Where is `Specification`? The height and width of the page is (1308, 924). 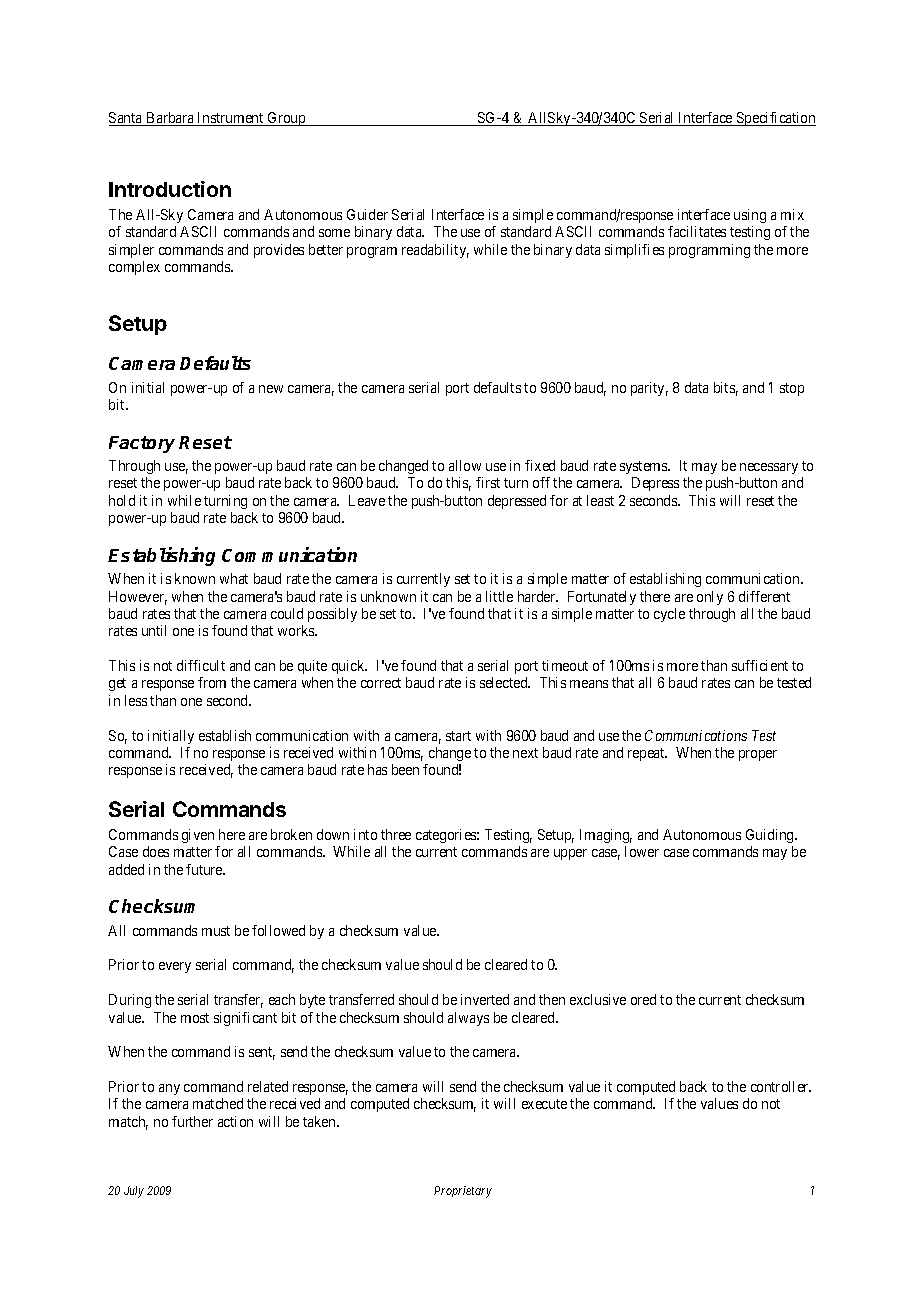
Specification is located at coordinates (775, 119).
